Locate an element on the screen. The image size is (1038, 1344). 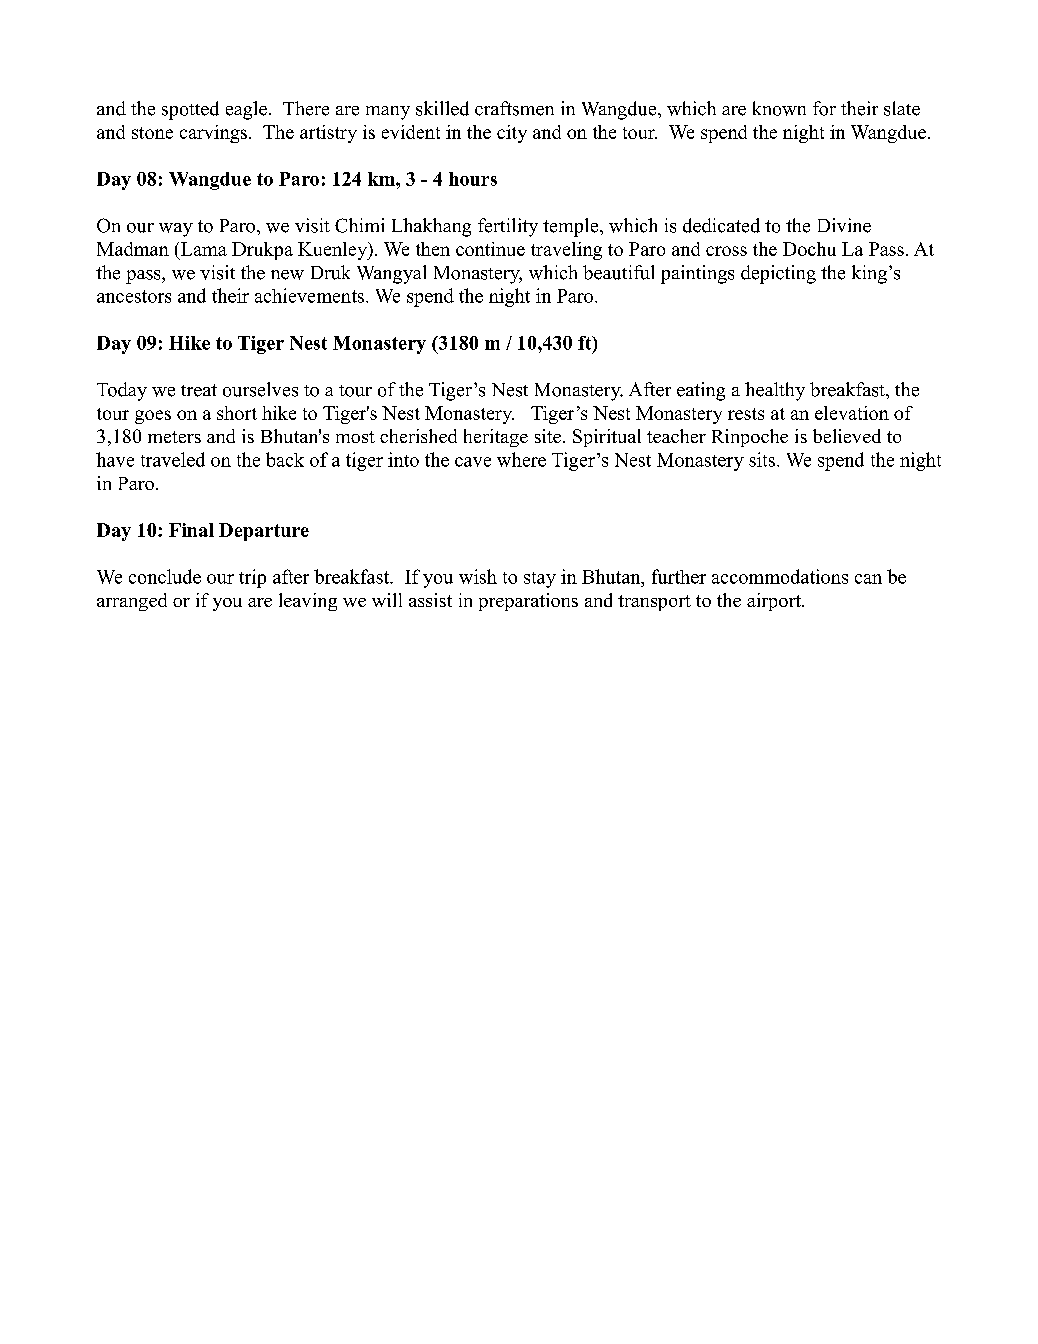
new is located at coordinates (287, 275).
